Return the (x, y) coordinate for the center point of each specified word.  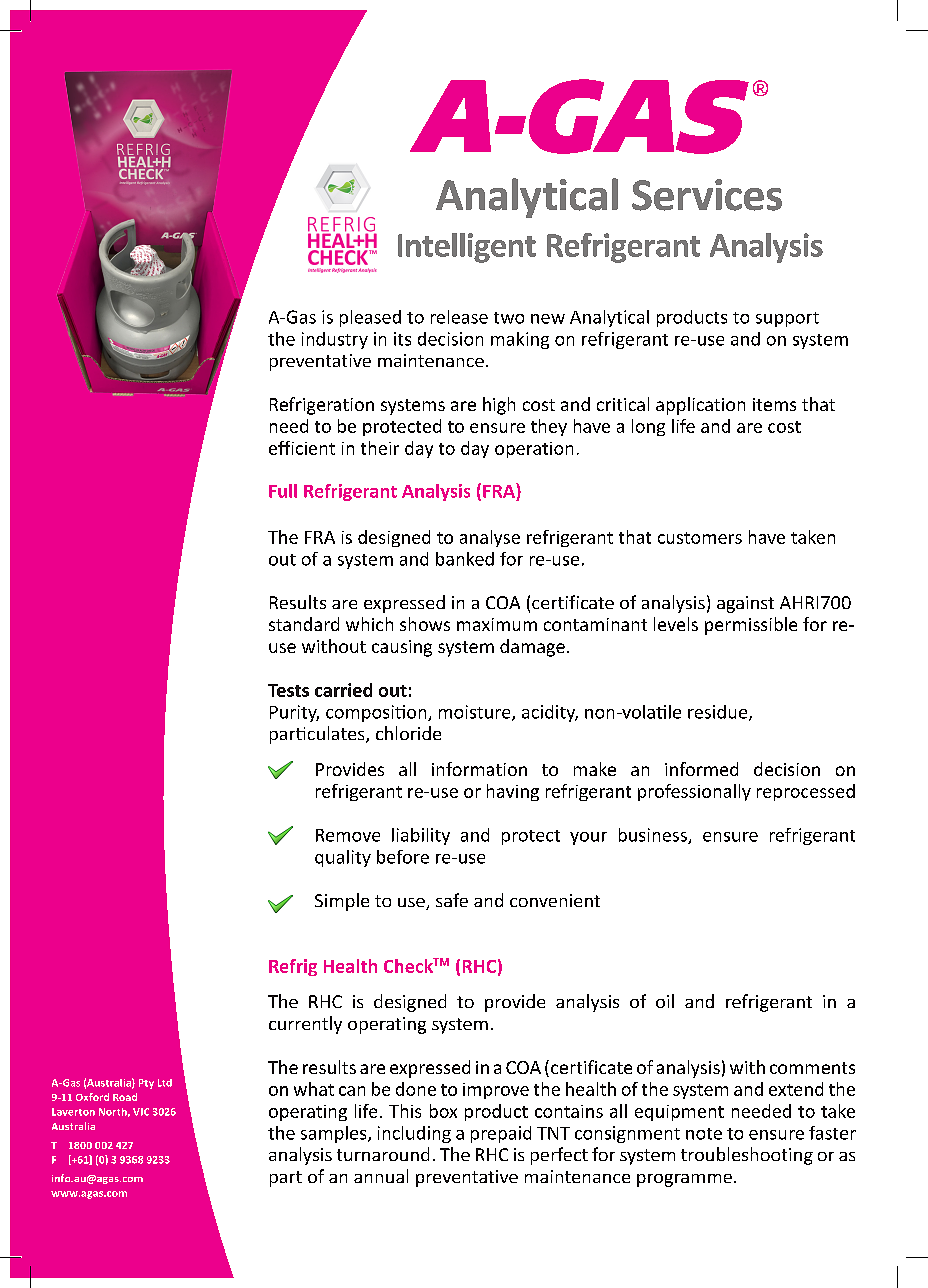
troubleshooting (747, 1156)
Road (125, 1097)
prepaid (501, 1134)
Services (707, 195)
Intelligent (467, 248)
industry (335, 340)
